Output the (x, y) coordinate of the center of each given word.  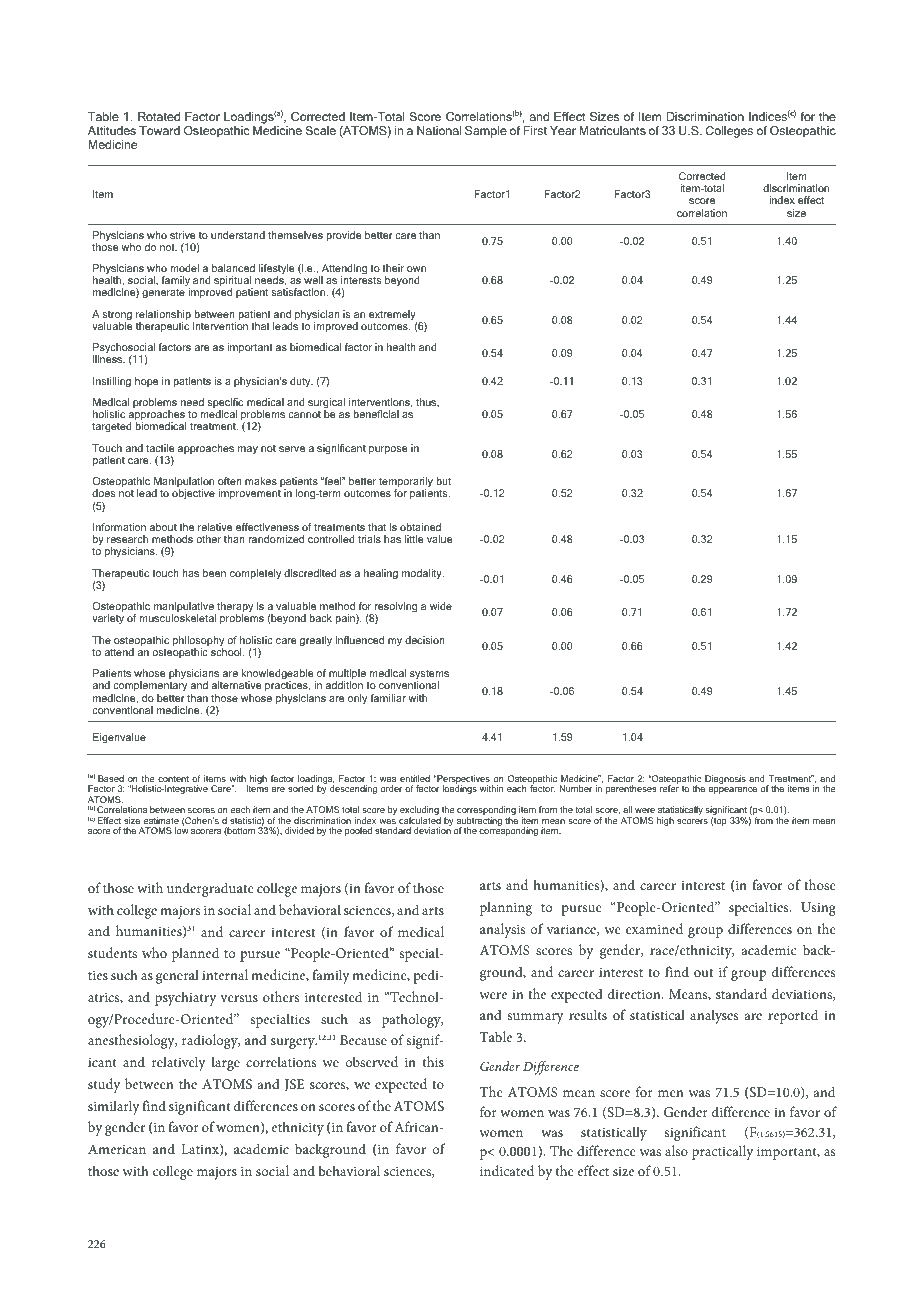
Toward (159, 130)
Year (563, 130)
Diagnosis (725, 779)
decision (425, 640)
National (439, 130)
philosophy (198, 642)
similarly (114, 1107)
